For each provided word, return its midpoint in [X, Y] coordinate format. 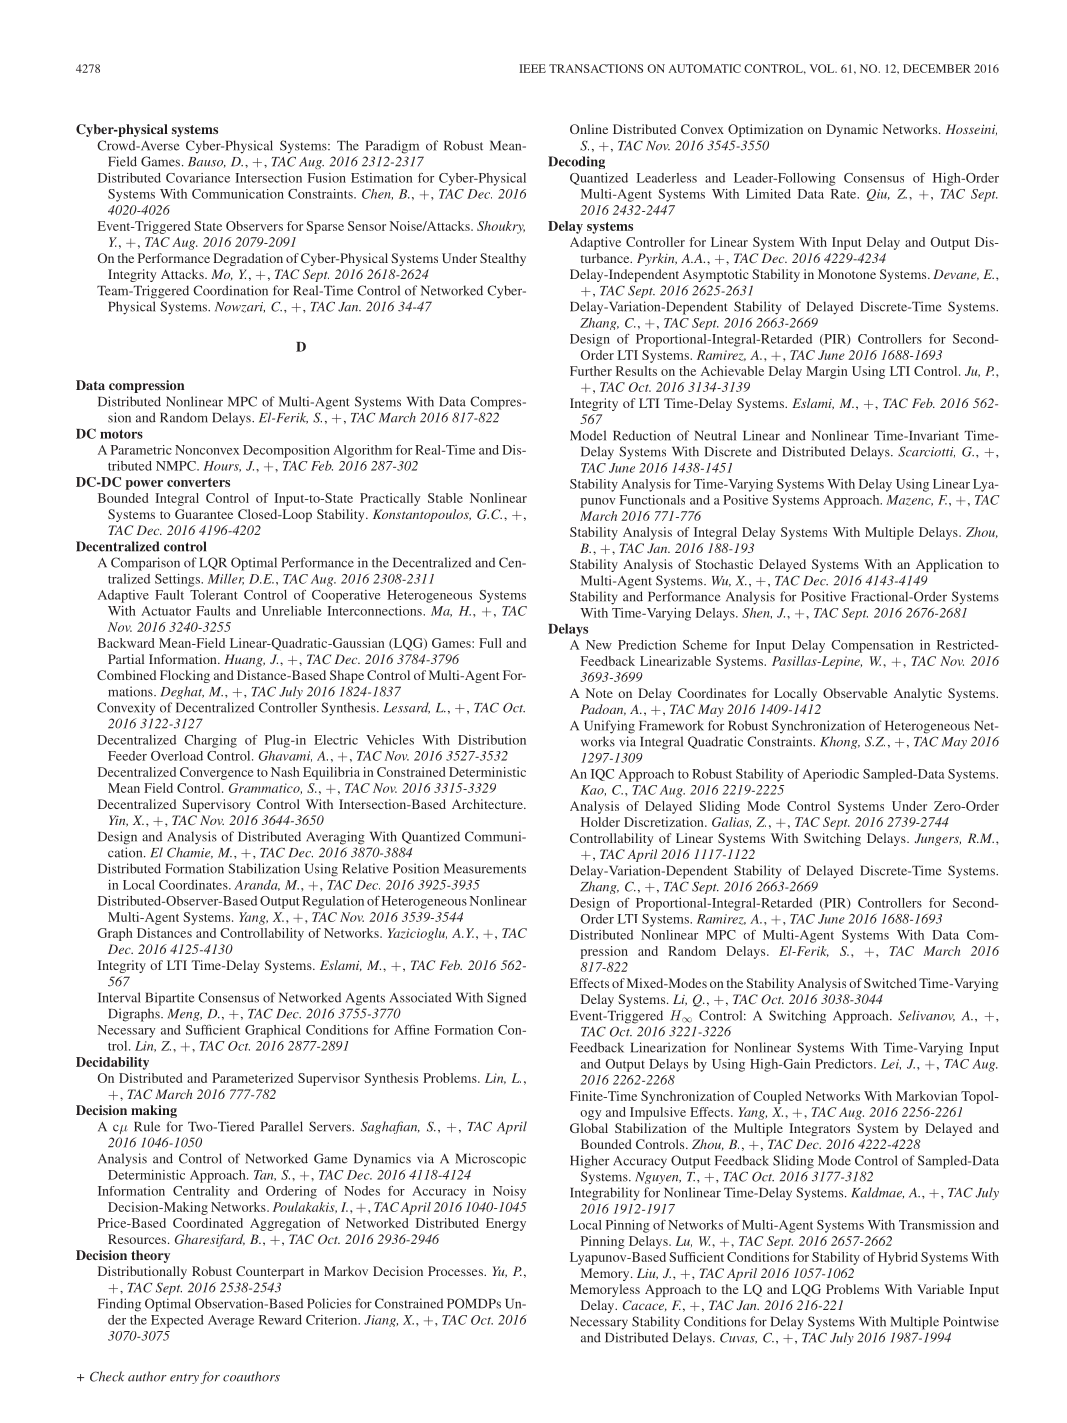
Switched [890, 983]
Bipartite [170, 999]
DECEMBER [937, 68]
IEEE [532, 68]
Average [231, 1321]
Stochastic [724, 564]
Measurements [485, 869]
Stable [445, 498]
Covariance [198, 178]
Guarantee [204, 514]
